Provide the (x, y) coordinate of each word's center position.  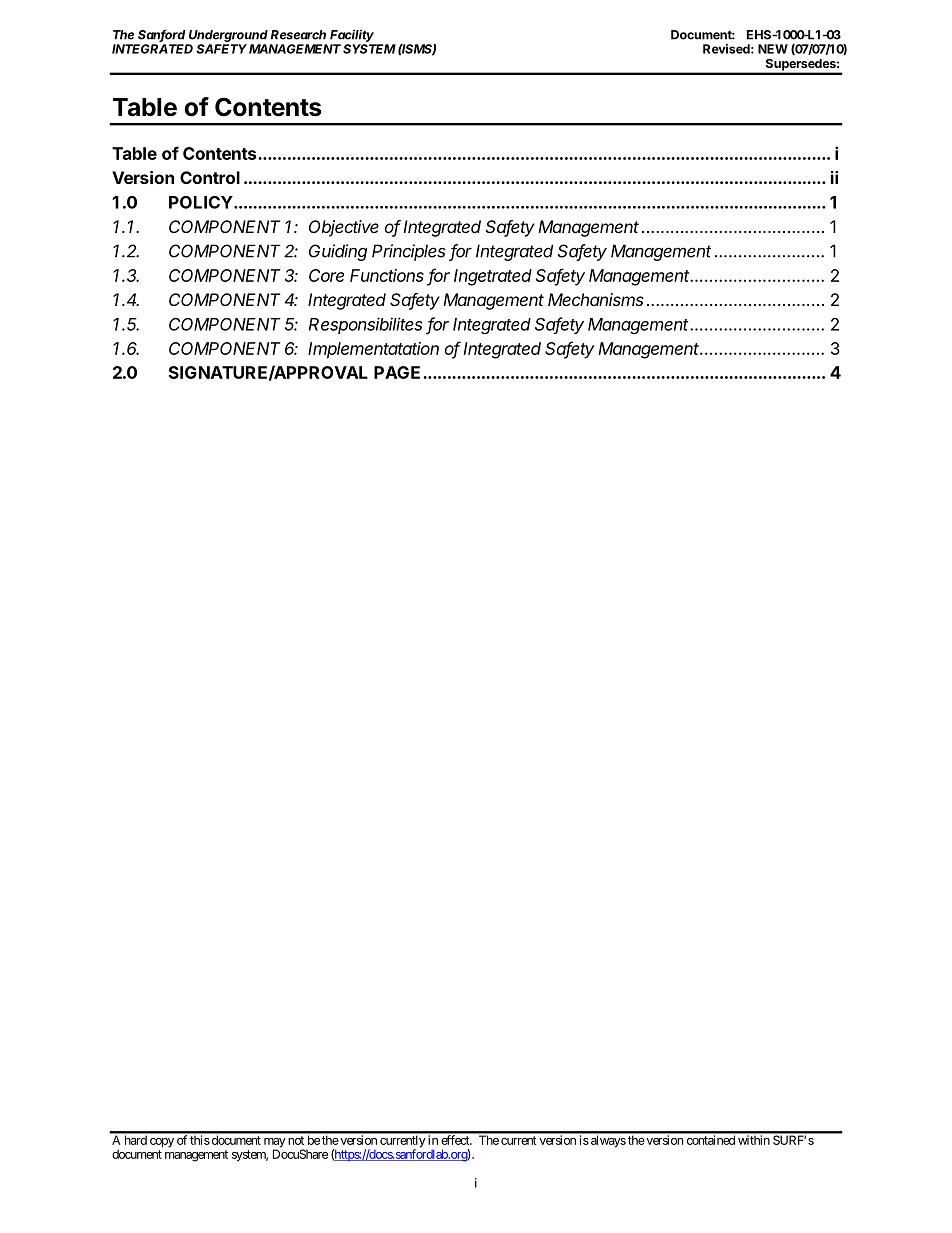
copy (162, 1143)
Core (326, 275)
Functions (387, 275)
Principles (409, 252)
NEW (773, 49)
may (275, 1144)
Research (298, 35)
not (296, 1140)
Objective (344, 228)
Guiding (338, 252)
